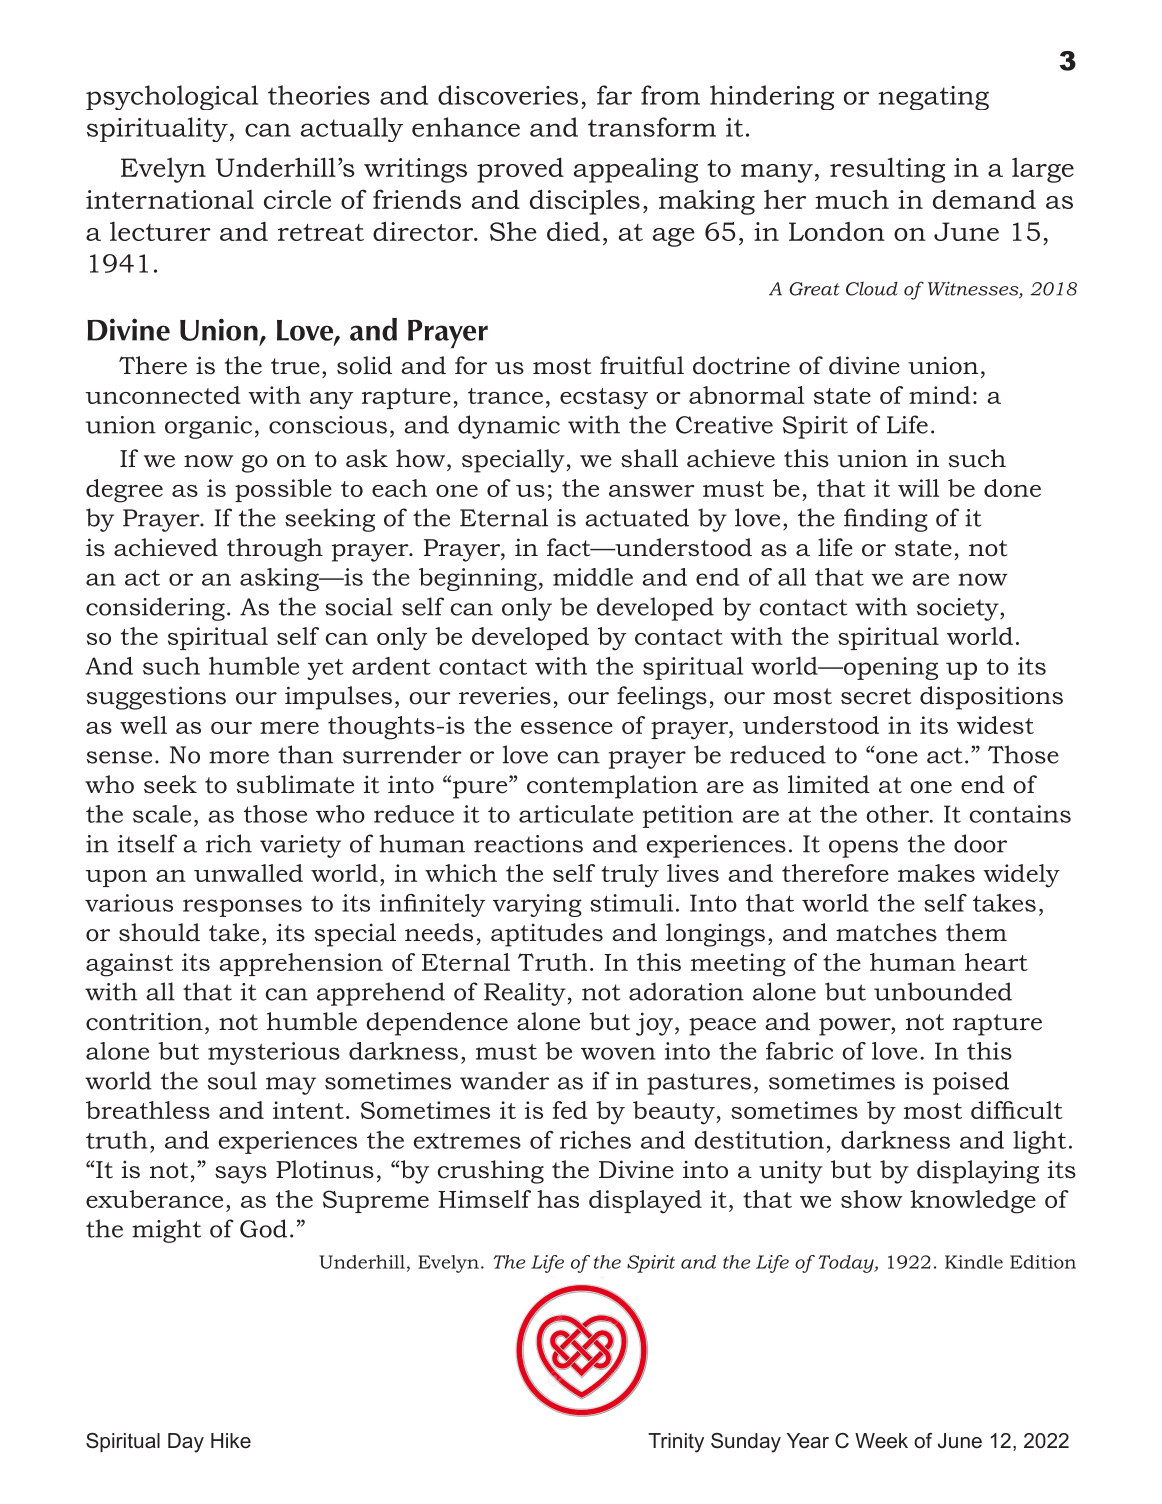 The width and height of the screenshot is (1162, 1504). I want to click on other, so click(898, 814).
